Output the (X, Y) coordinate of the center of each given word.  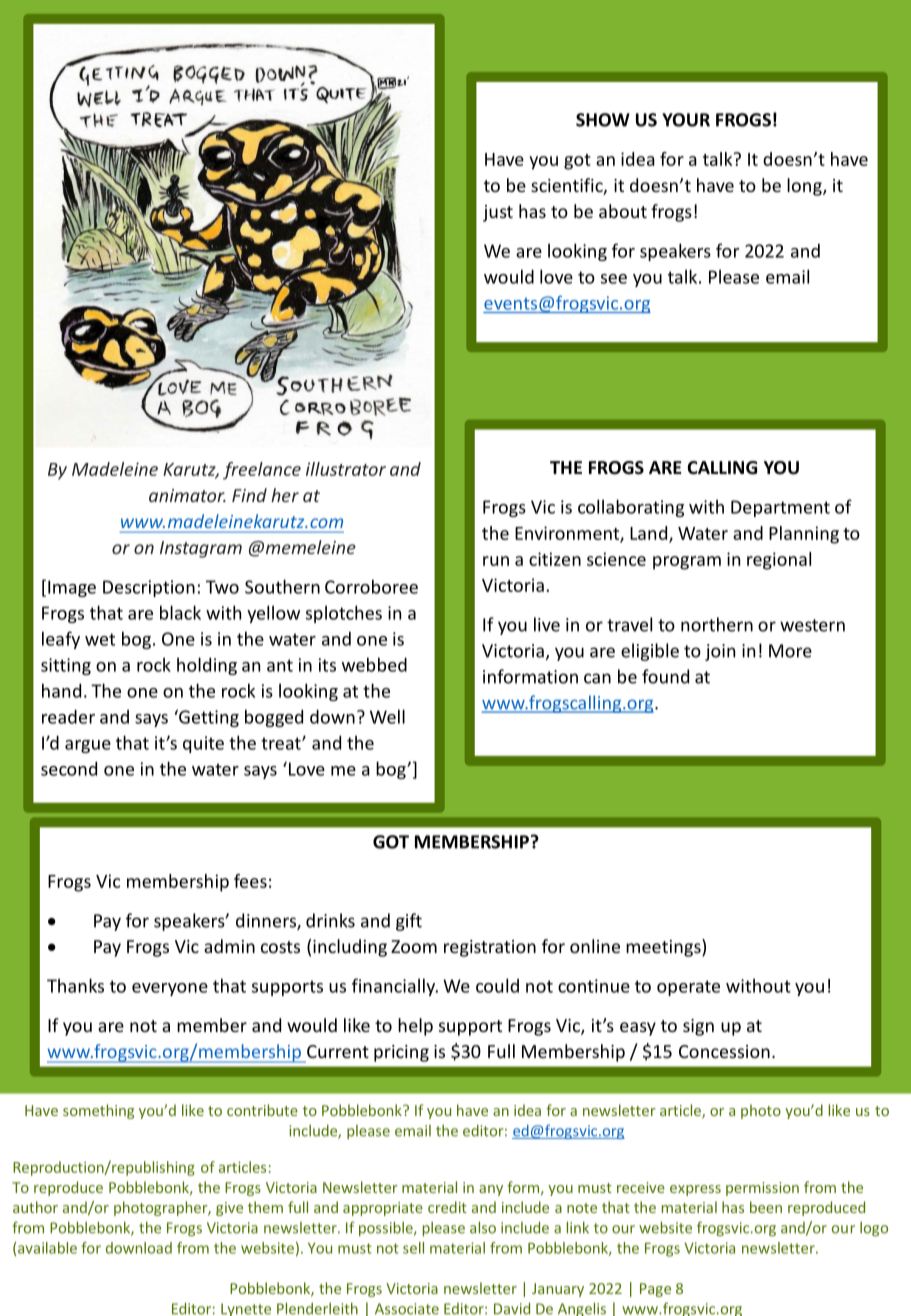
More (790, 651)
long (805, 187)
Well (387, 716)
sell (413, 1248)
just (498, 213)
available (47, 1248)
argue (88, 746)
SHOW (603, 120)
